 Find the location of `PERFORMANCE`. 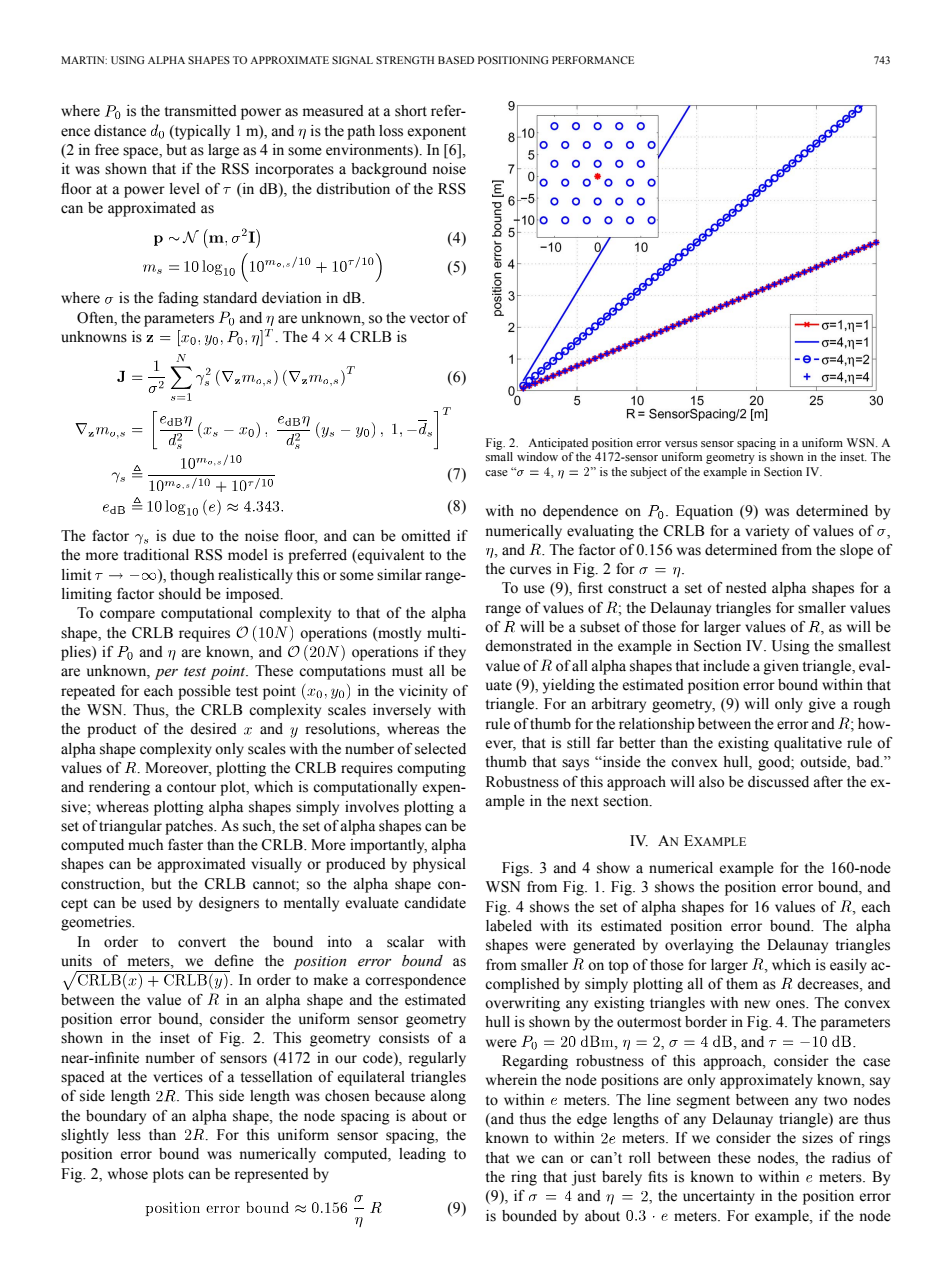

PERFORMANCE is located at coordinates (593, 60).
